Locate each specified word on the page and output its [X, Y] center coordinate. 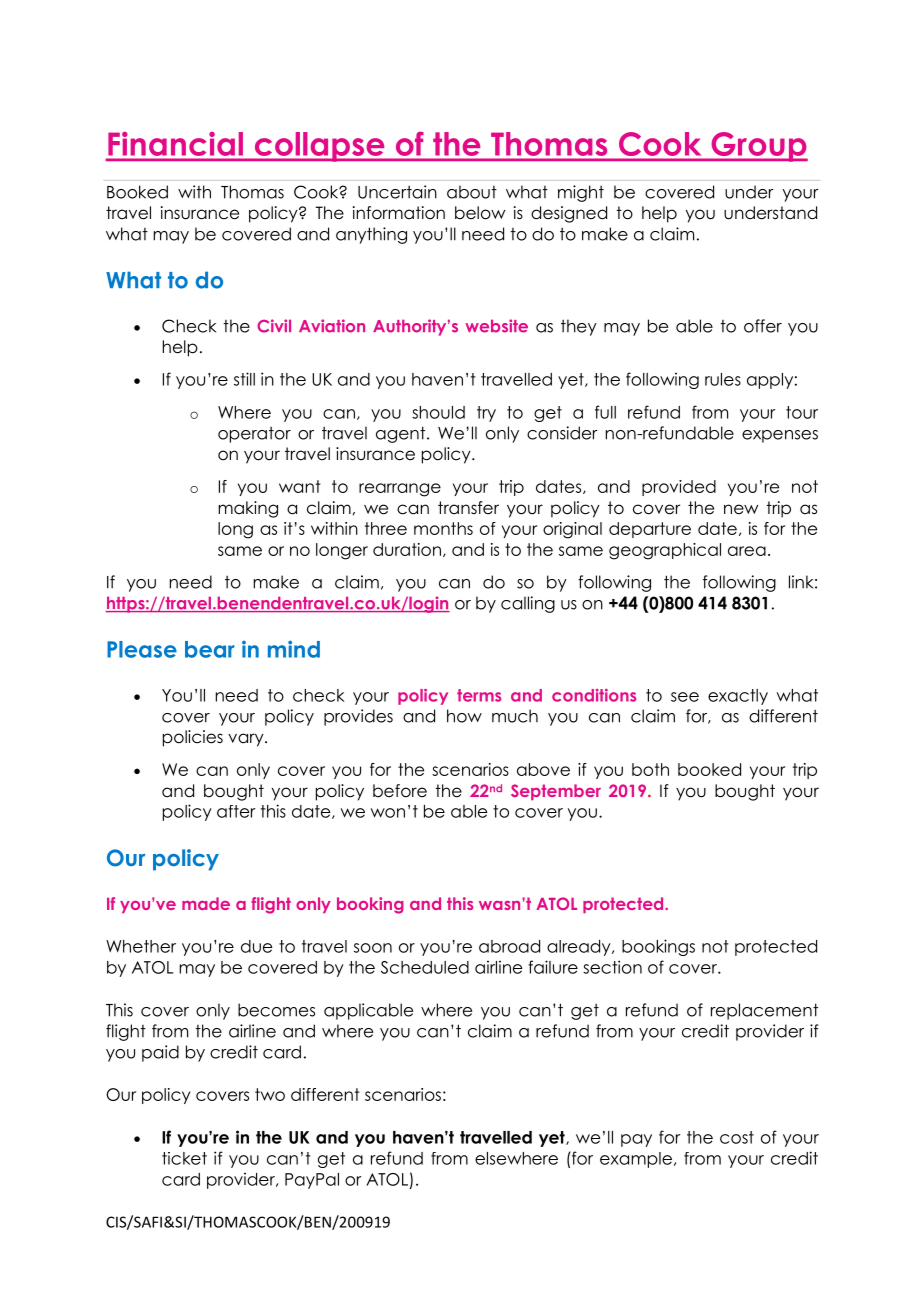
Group [758, 147]
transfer [468, 508]
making [248, 509]
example [636, 1160]
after [236, 811]
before [400, 791]
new [741, 509]
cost [737, 1137]
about [472, 192]
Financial [176, 144]
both [650, 769]
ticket [184, 1158]
